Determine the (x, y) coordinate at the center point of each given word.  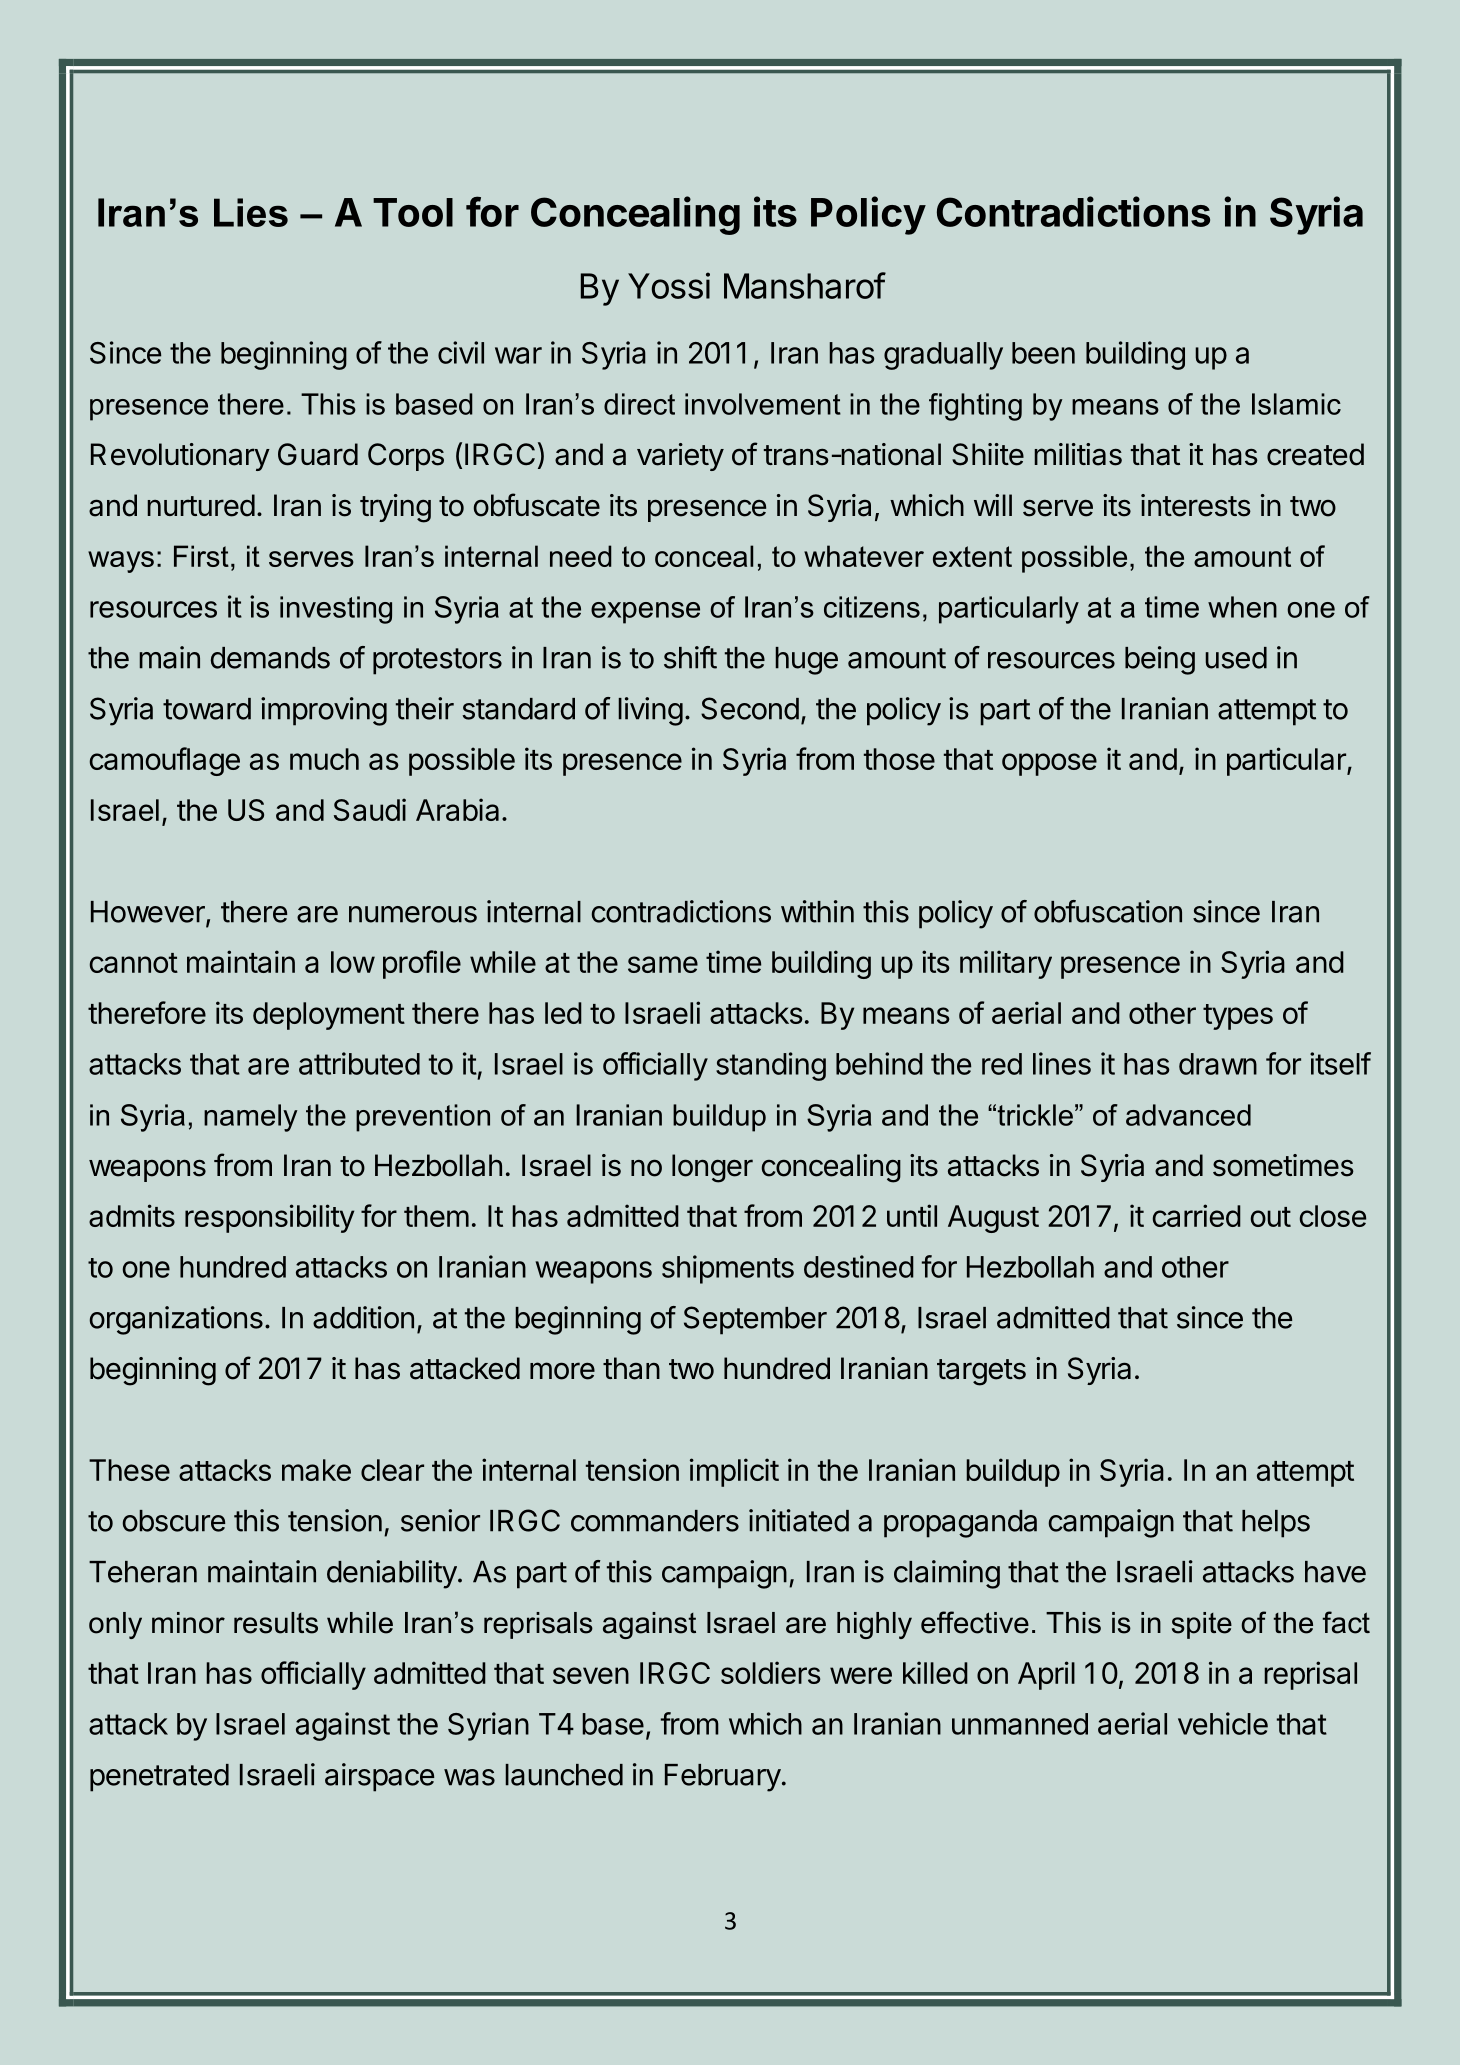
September (755, 1320)
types (1238, 1017)
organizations (176, 1320)
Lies (251, 212)
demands (270, 658)
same (663, 964)
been (1043, 353)
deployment (329, 1016)
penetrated (159, 1778)
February (723, 1778)
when (1242, 607)
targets (981, 1372)
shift (690, 657)
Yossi (669, 285)
